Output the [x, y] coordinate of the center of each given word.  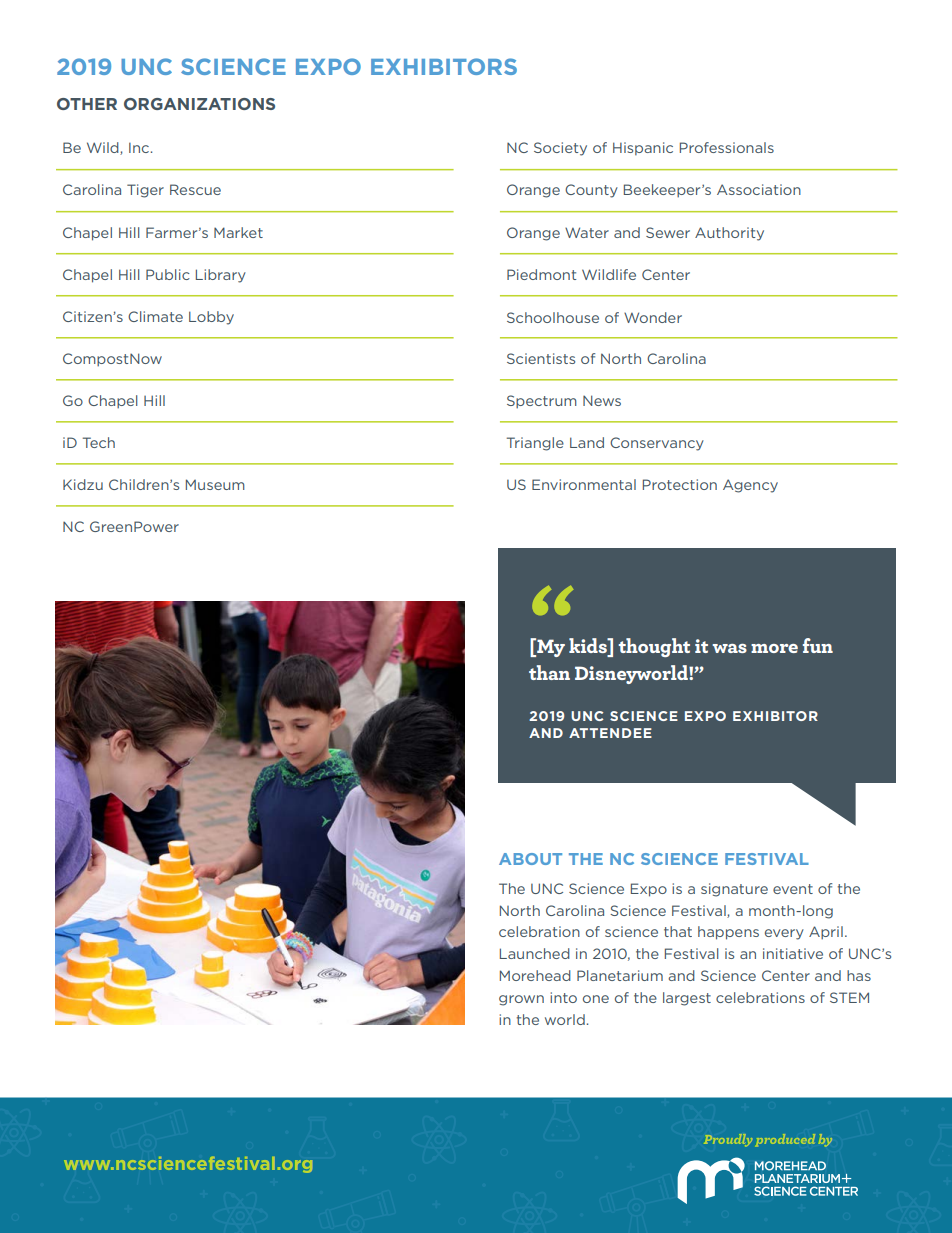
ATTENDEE [610, 733]
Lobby [211, 318]
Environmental [584, 484]
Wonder [653, 317]
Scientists [541, 358]
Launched [535, 953]
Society [560, 149]
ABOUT [530, 859]
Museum [215, 484]
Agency [750, 486]
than [549, 672]
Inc [140, 147]
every [784, 934]
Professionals [727, 147]
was [729, 648]
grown [521, 1000]
